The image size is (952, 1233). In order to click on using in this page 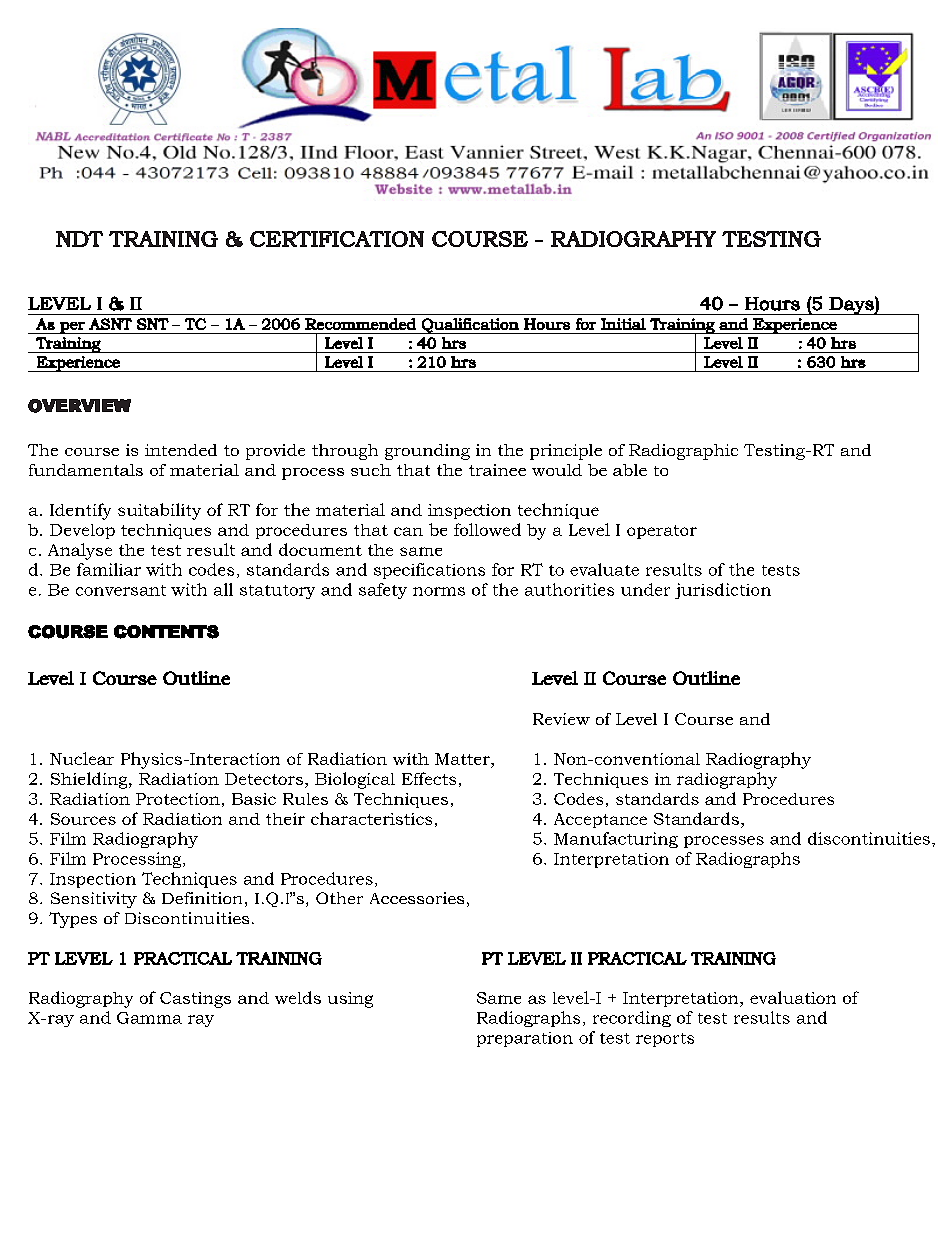, I will do `click(350, 1000)`.
